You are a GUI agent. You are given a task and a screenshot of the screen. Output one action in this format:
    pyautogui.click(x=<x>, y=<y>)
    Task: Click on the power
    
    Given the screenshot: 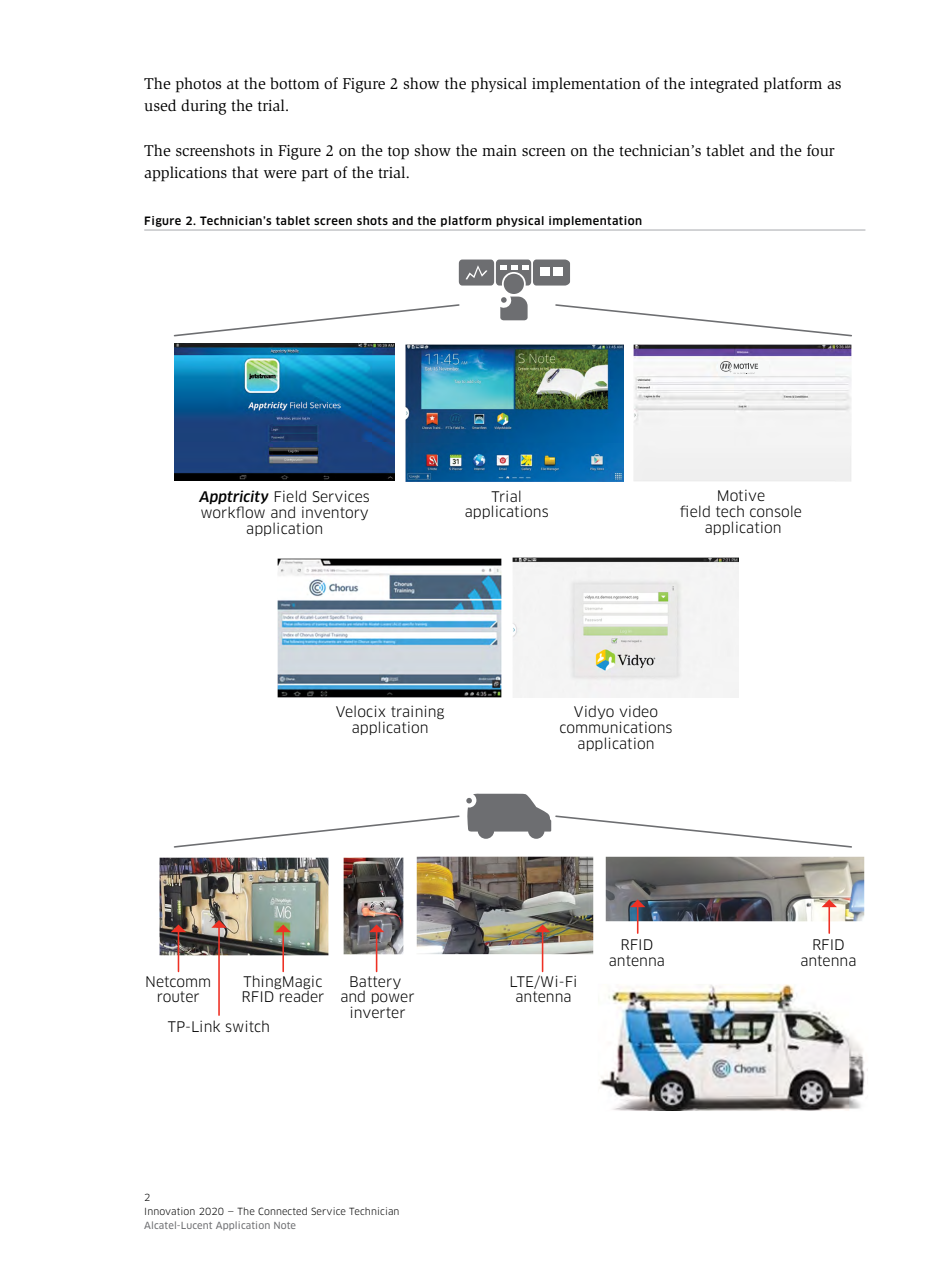 What is the action you would take?
    pyautogui.click(x=393, y=998)
